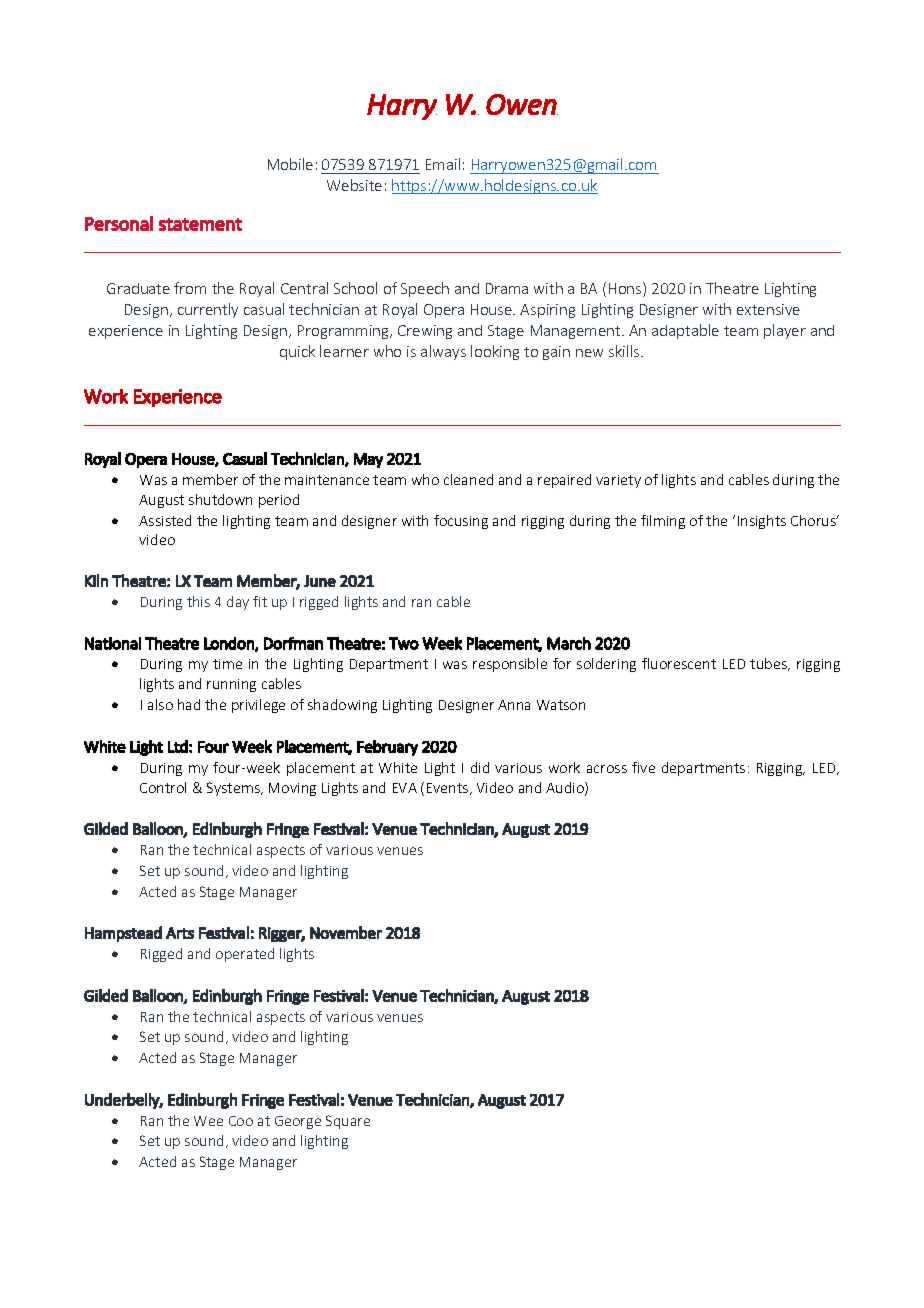 The height and width of the document is (1308, 924). Describe the element at coordinates (298, 1122) in the document. I see `George` at that location.
